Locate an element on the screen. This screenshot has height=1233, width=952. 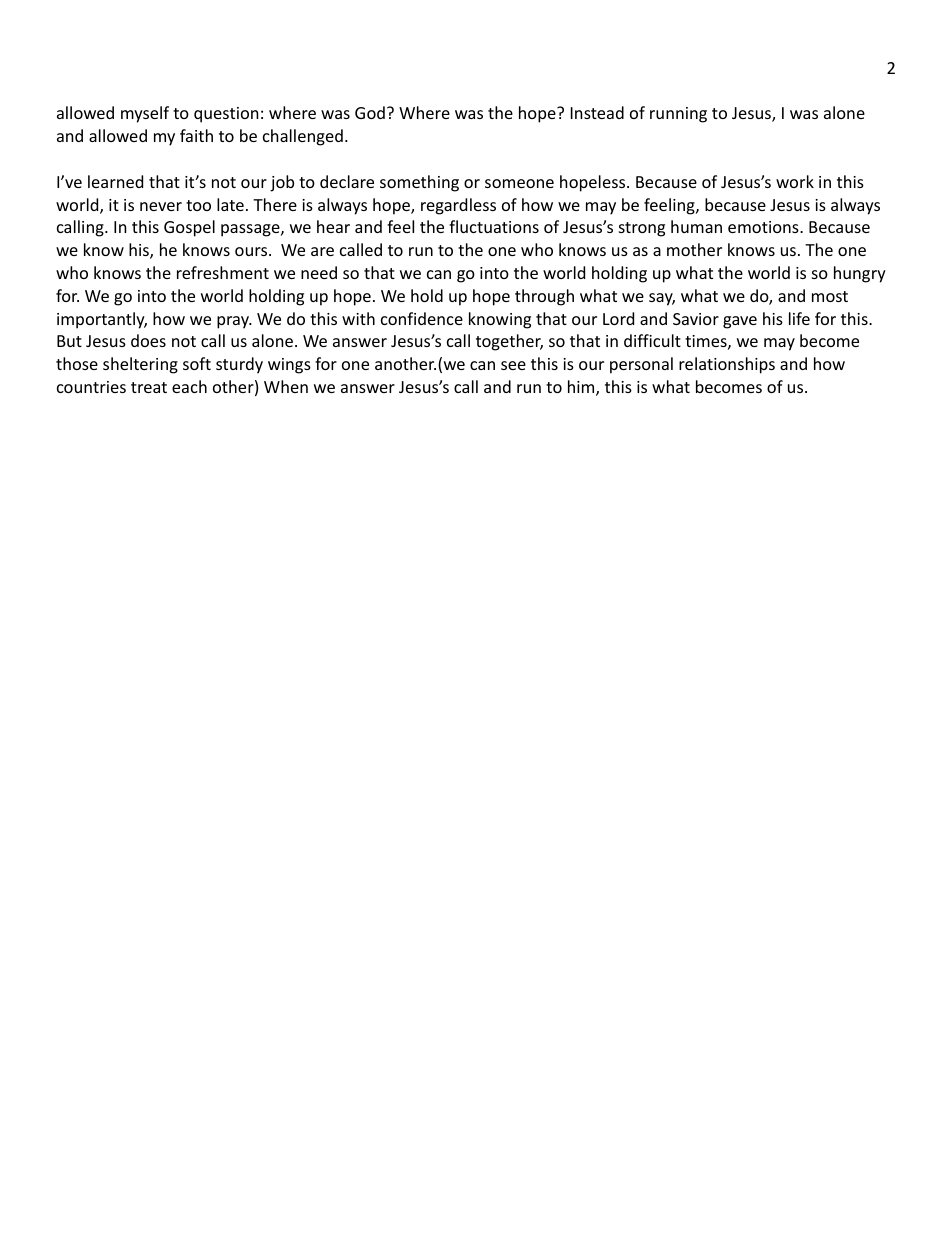
relationships is located at coordinates (727, 365).
